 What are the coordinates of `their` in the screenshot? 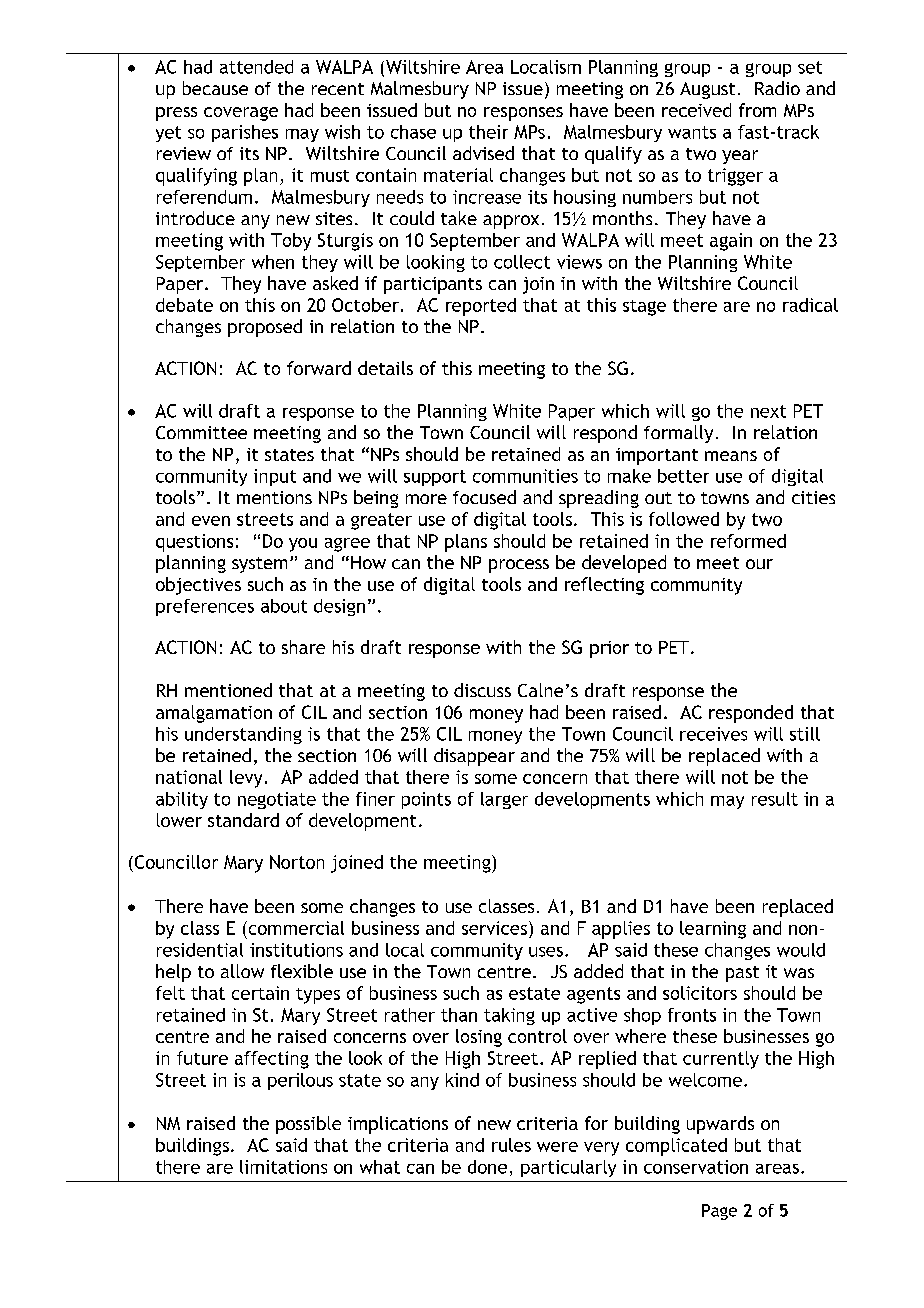 It's located at (488, 132).
